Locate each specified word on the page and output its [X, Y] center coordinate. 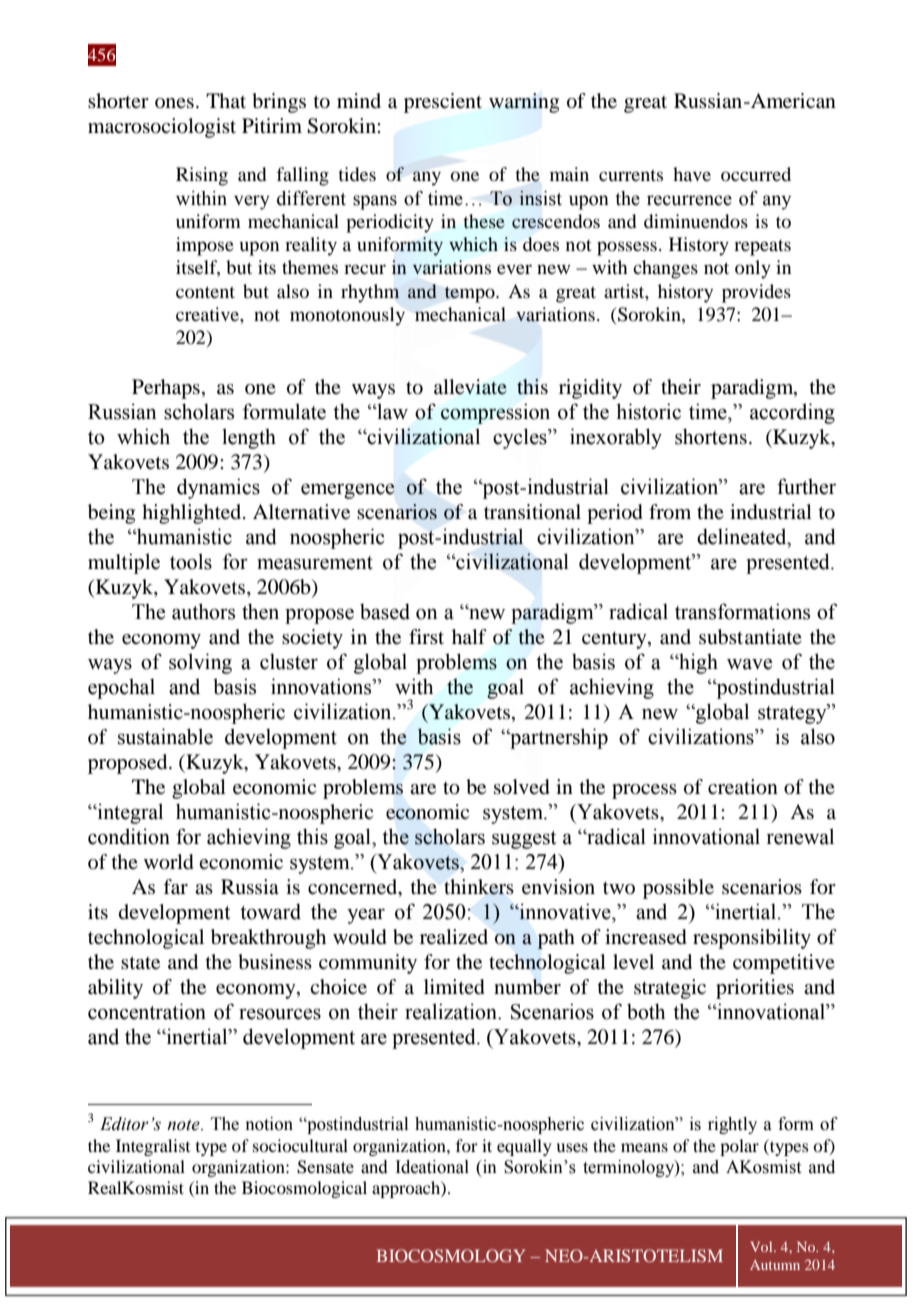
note [184, 1125]
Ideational [432, 1167]
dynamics [218, 488]
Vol [762, 1246]
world [169, 862]
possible [678, 889]
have [692, 174]
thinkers [479, 887]
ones [174, 103]
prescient [443, 103]
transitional [532, 512]
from [670, 512]
